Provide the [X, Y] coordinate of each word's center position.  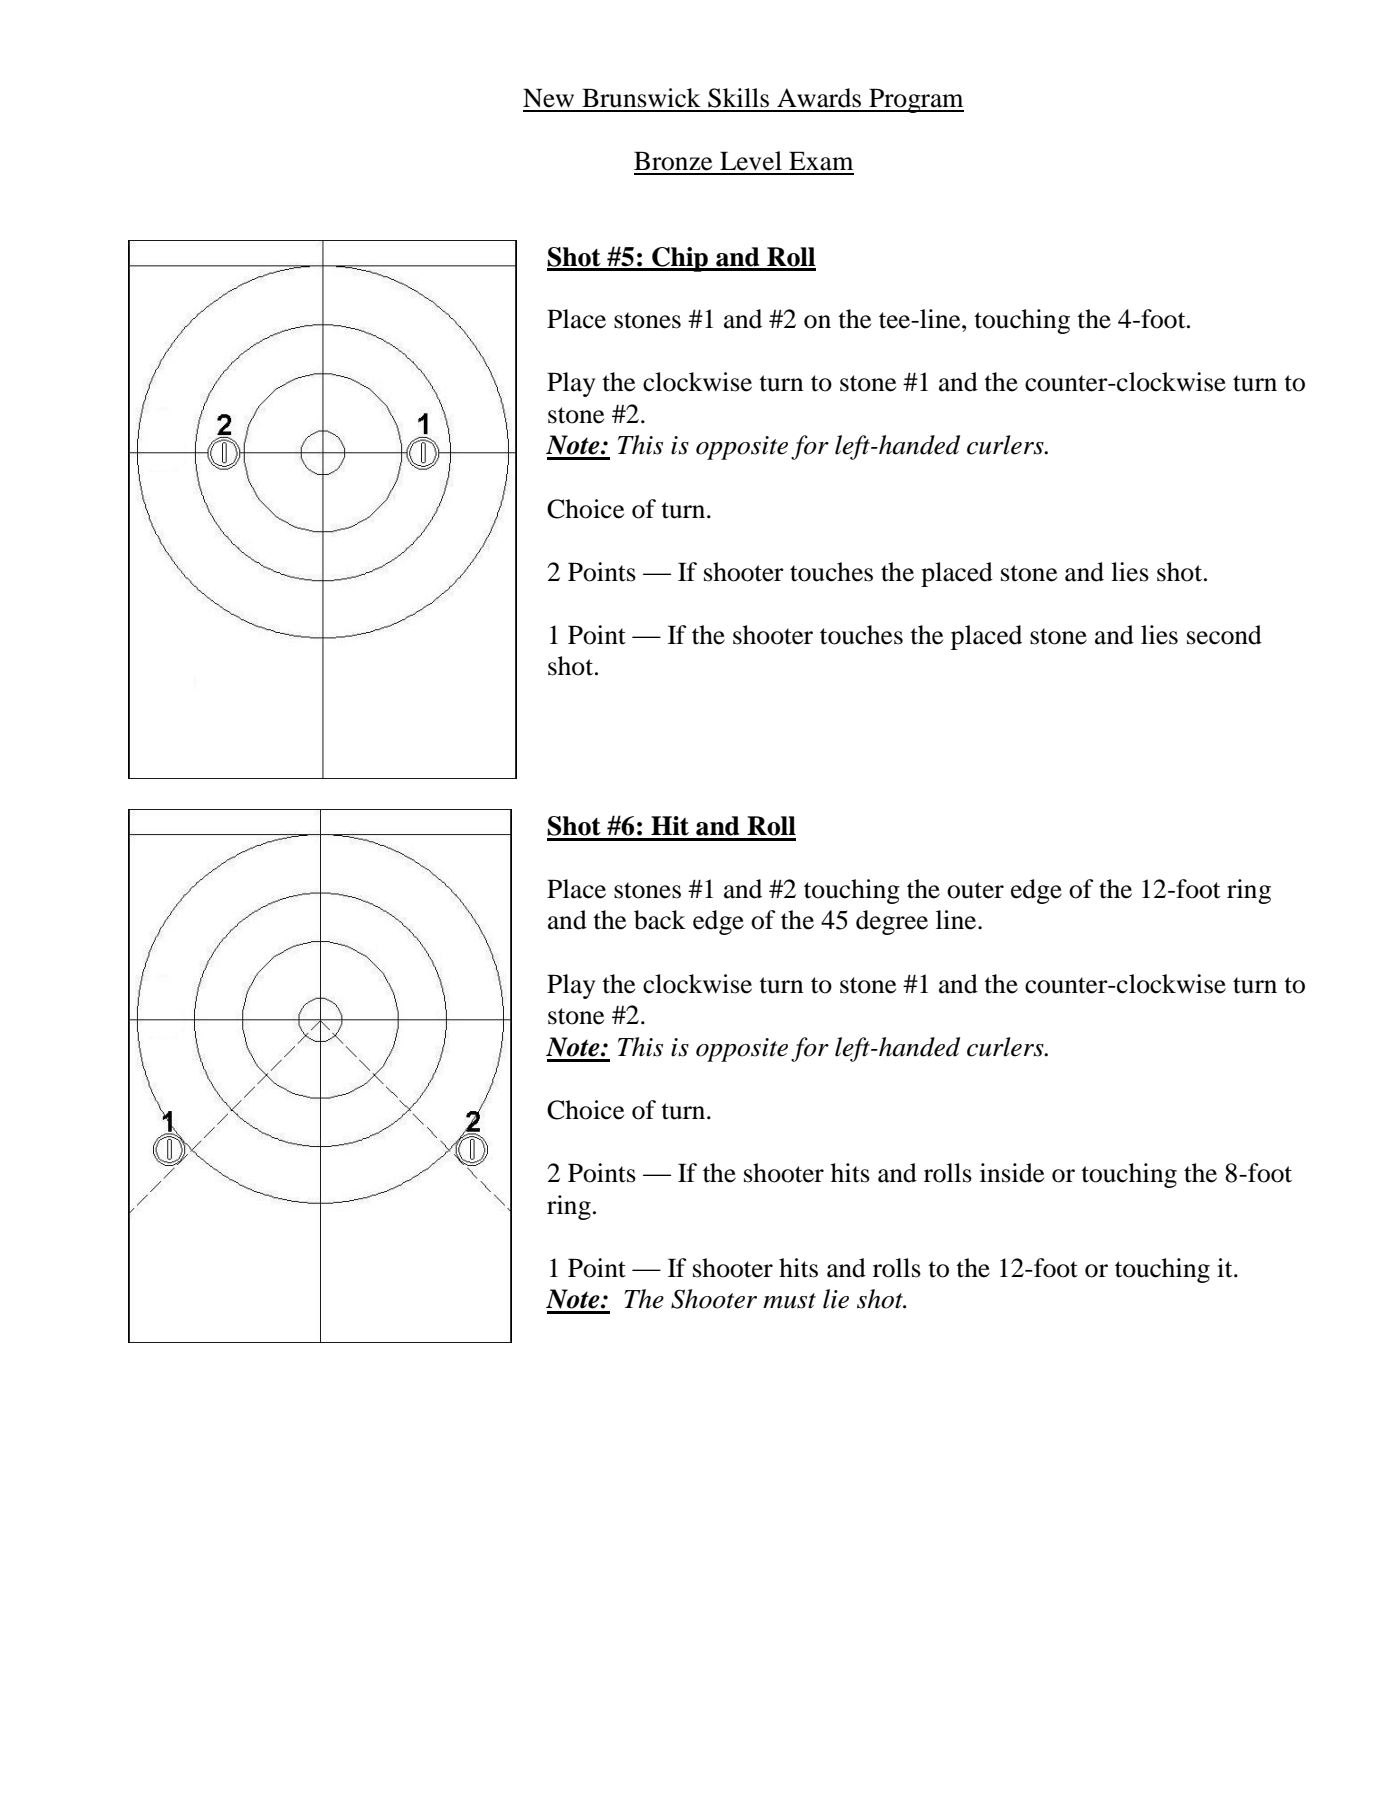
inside [1012, 1173]
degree [892, 922]
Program [915, 100]
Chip [680, 259]
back [660, 920]
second [1224, 635]
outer [975, 890]
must [789, 1301]
